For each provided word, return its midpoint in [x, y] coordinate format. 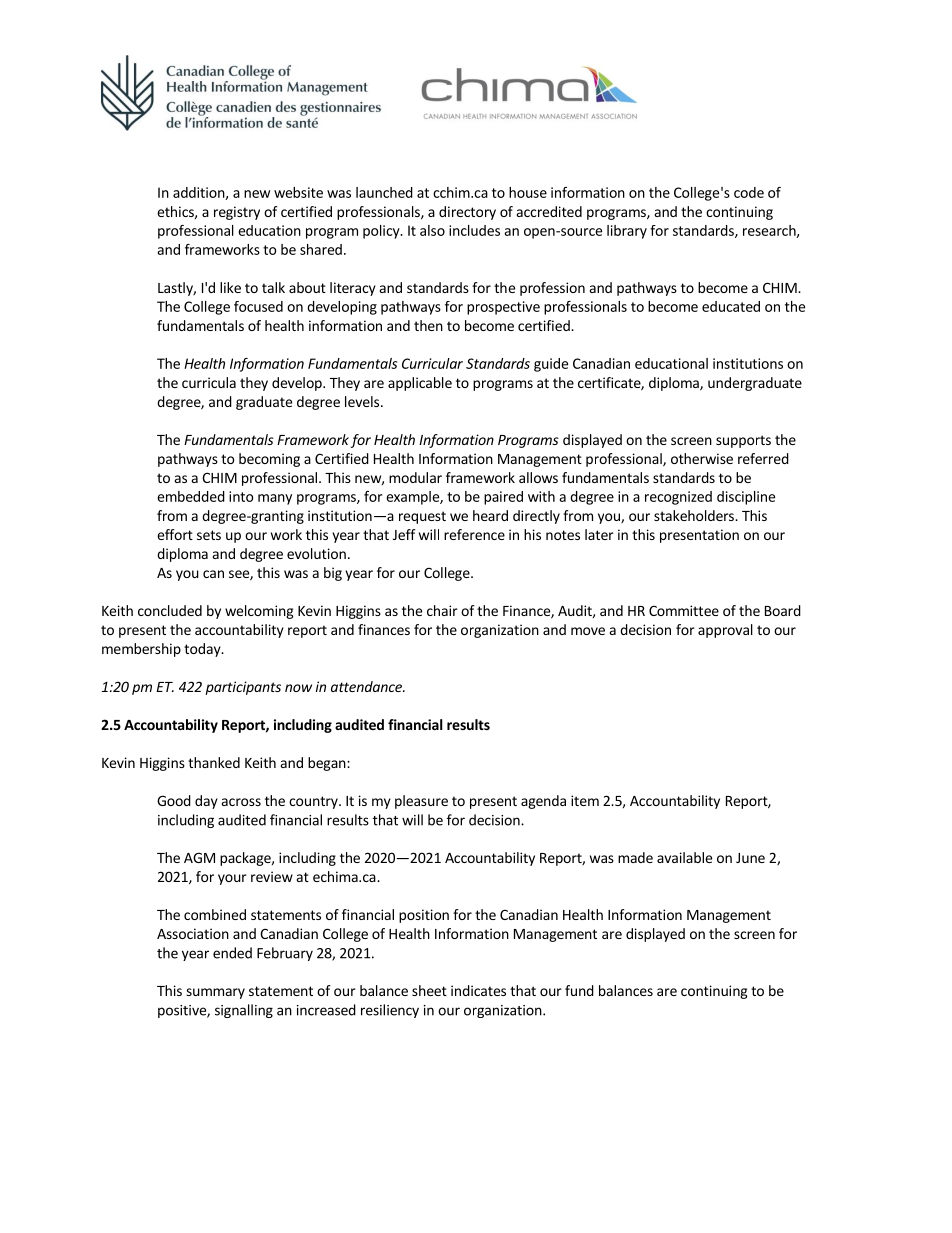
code [749, 192]
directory [467, 213]
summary [215, 993]
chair [442, 610]
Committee [684, 610]
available [684, 857]
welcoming [259, 612]
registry [237, 213]
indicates [478, 990]
